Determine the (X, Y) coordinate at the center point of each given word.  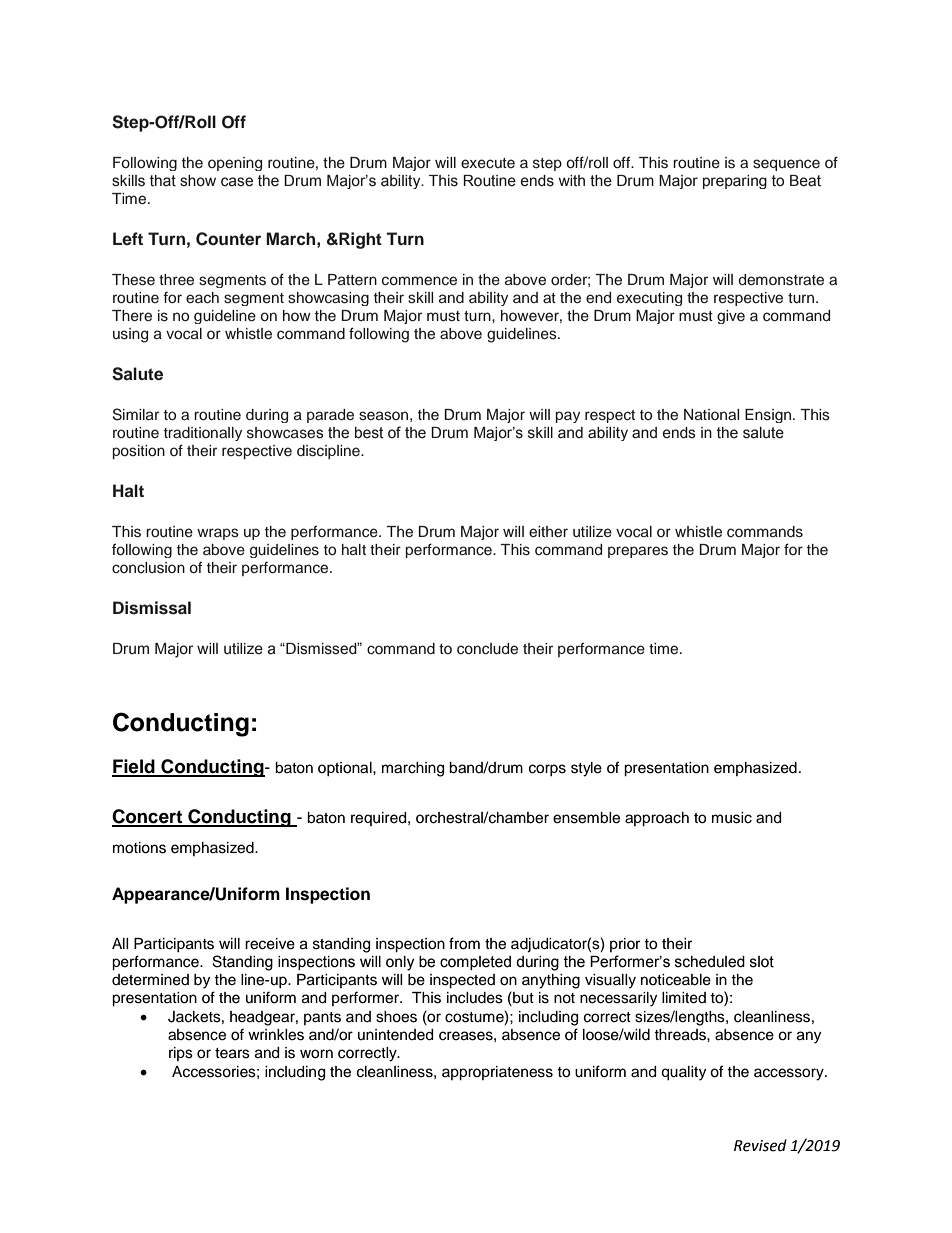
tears (232, 1053)
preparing (735, 182)
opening (235, 164)
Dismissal (152, 608)
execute (488, 163)
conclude (487, 649)
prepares (638, 552)
